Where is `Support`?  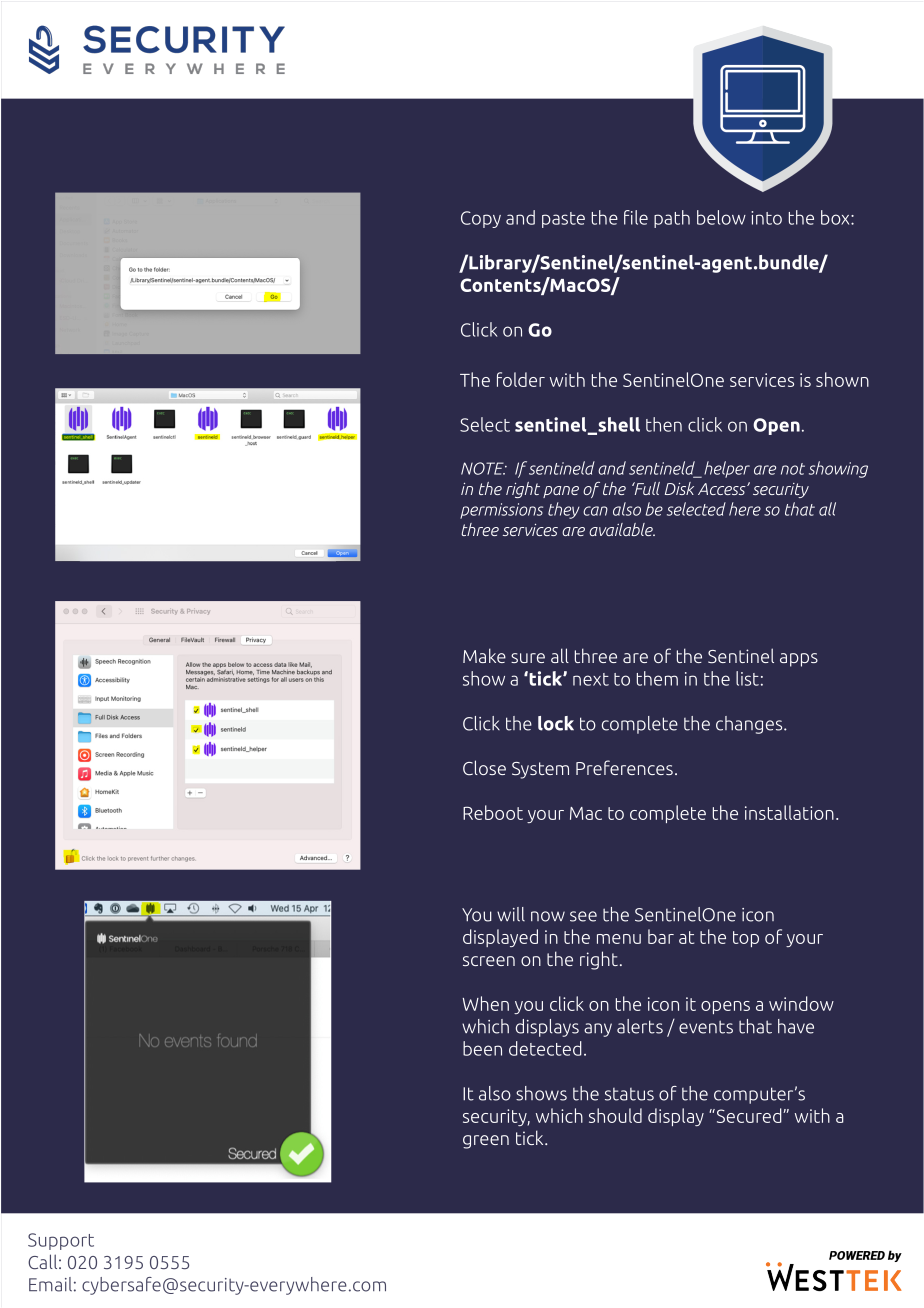 Support is located at coordinates (61, 1241).
